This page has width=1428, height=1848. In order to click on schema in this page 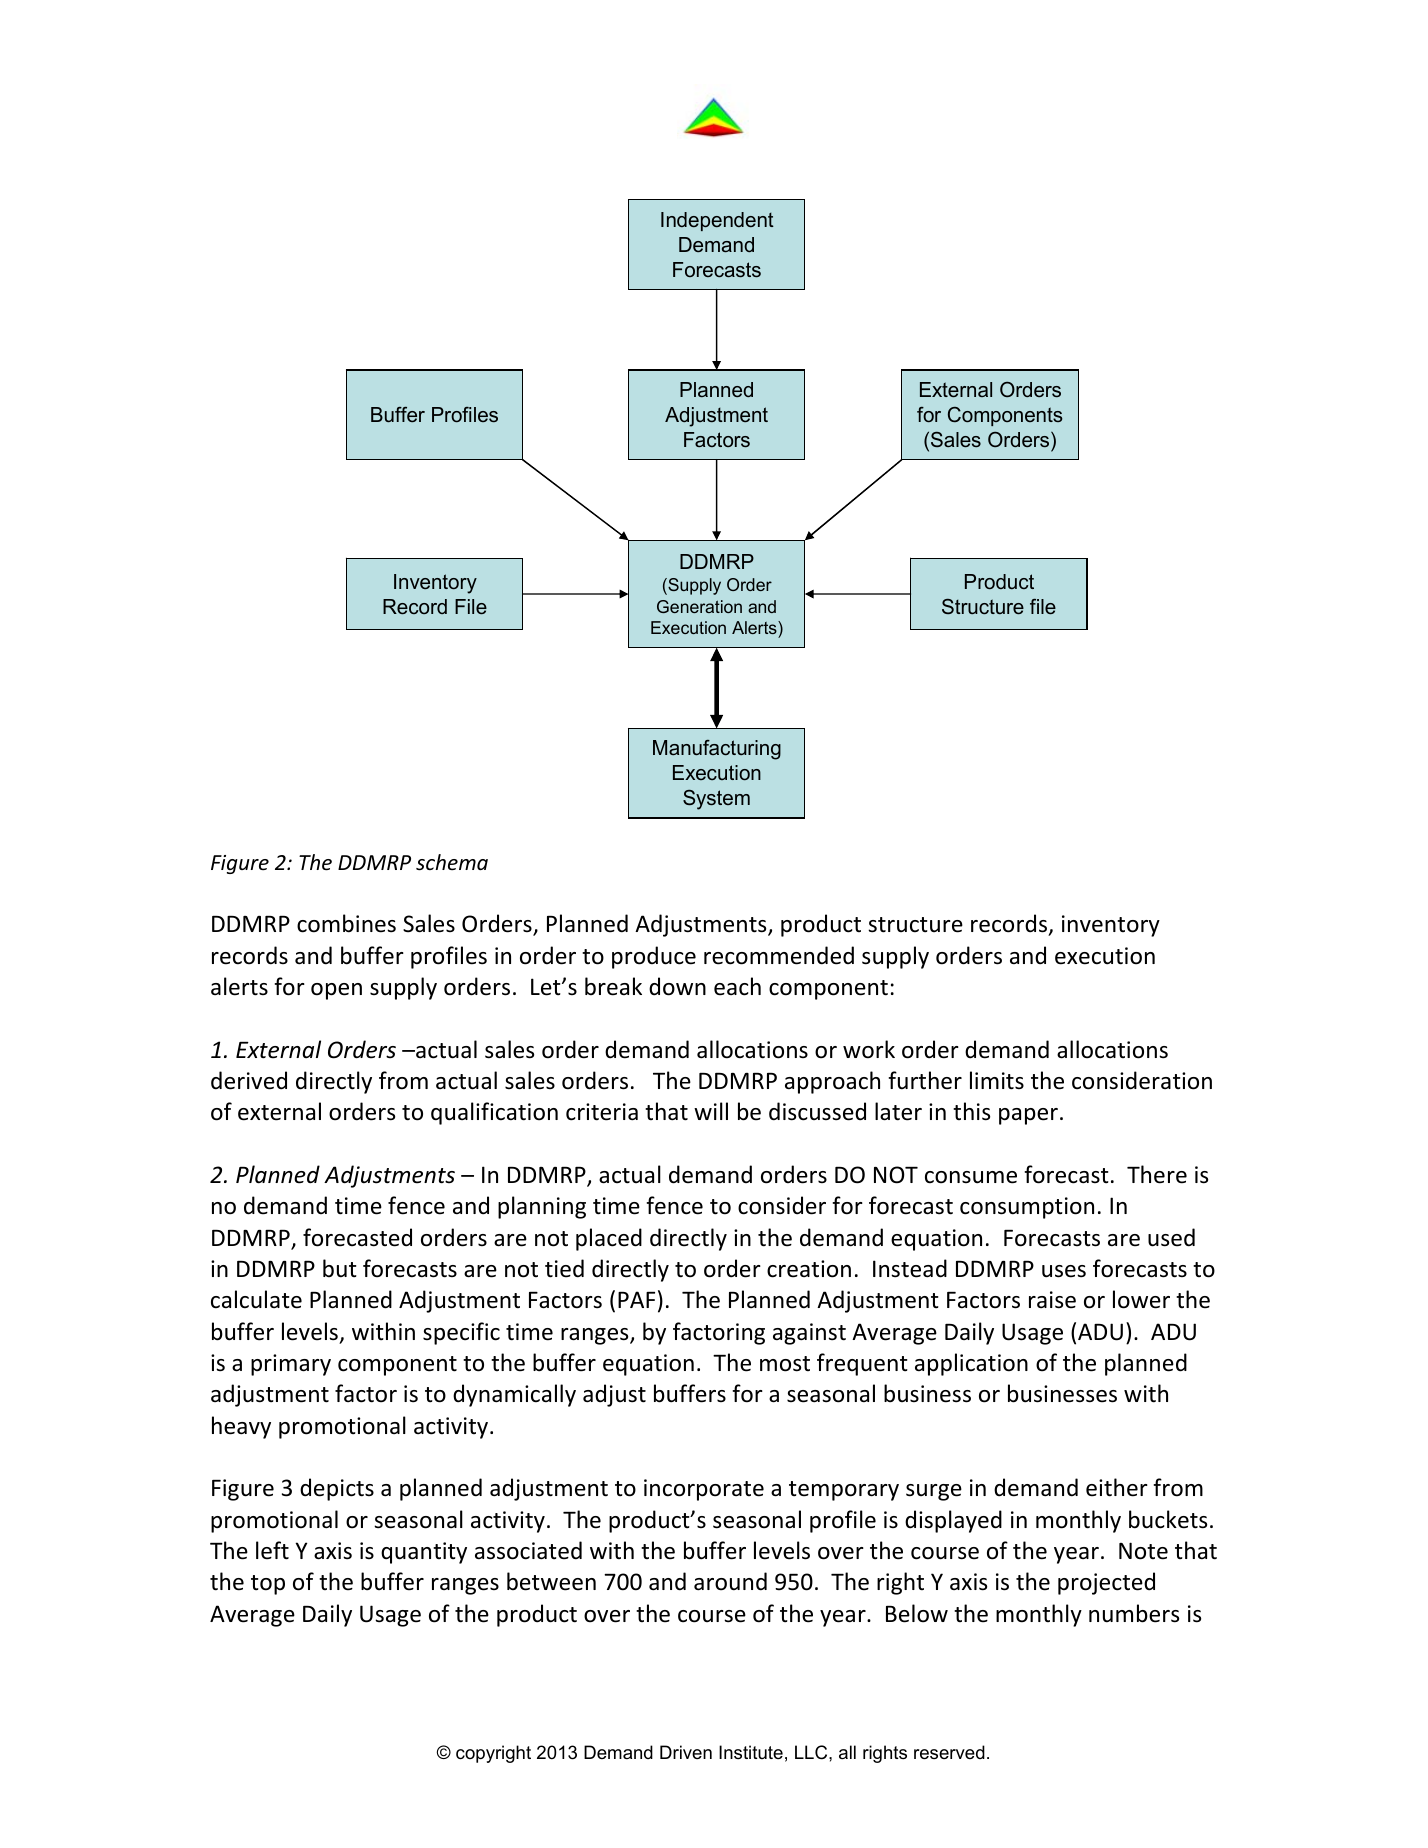, I will do `click(452, 862)`.
